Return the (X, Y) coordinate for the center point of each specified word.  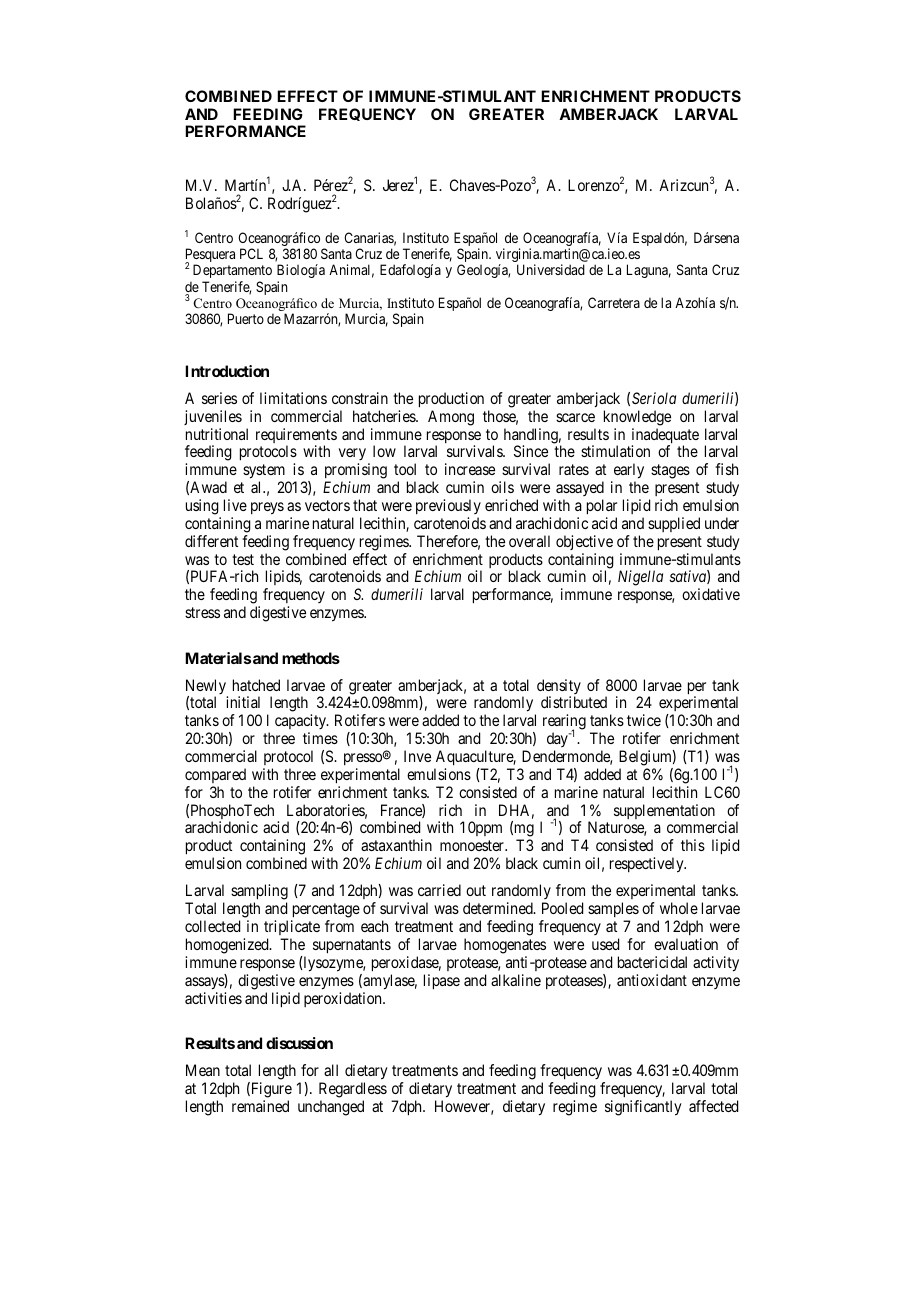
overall (529, 541)
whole (679, 908)
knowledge (637, 418)
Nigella (640, 578)
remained (260, 1106)
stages (670, 471)
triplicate (292, 929)
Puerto (246, 318)
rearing (564, 723)
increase (470, 469)
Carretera (614, 302)
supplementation (664, 811)
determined (499, 908)
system (265, 473)
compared (215, 775)
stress (202, 612)
